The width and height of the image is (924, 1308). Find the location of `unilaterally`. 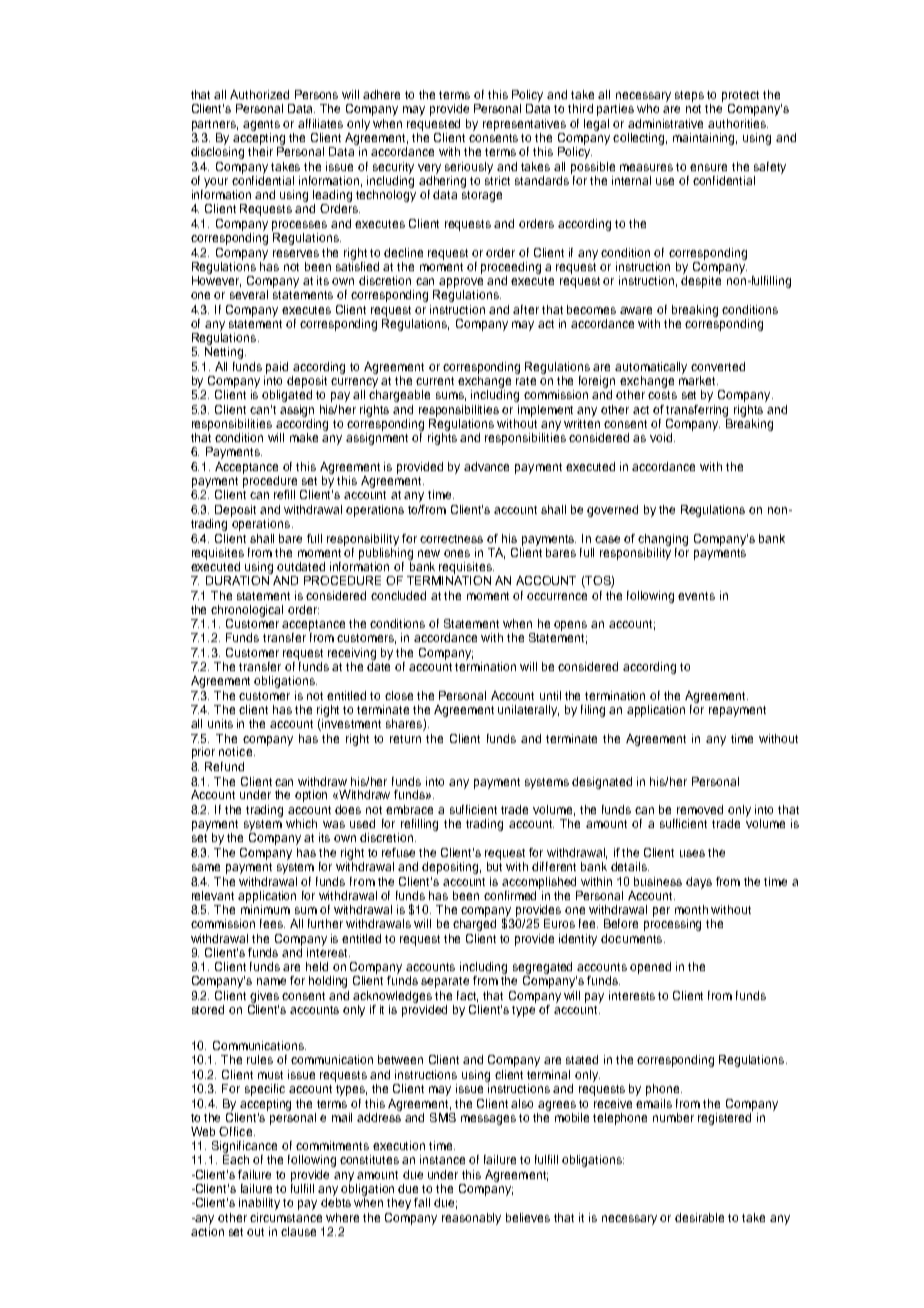

unilaterally is located at coordinates (528, 711).
